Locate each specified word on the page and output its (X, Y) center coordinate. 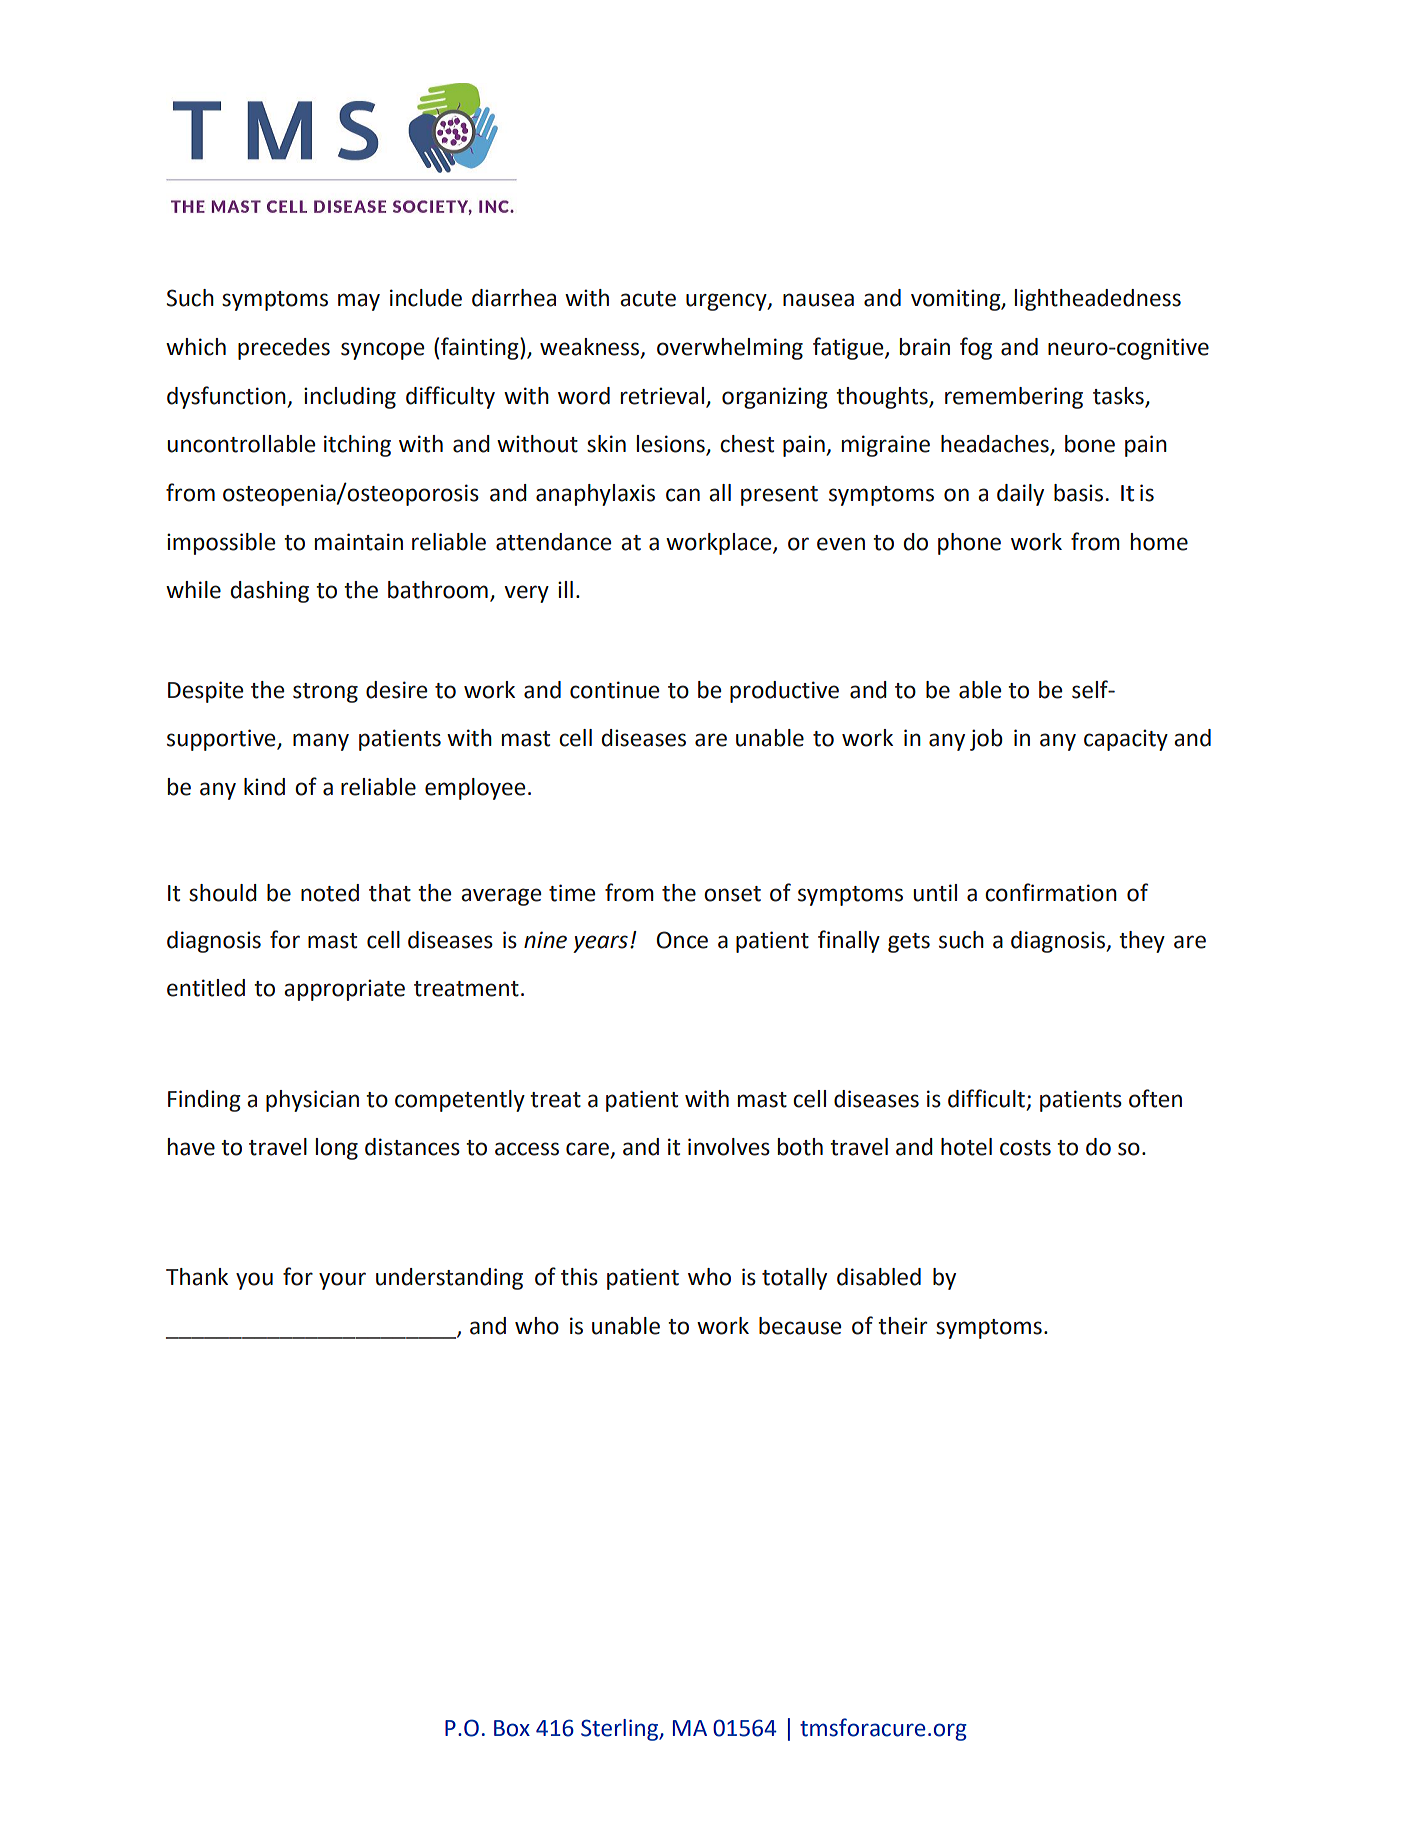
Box (512, 1728)
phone (969, 544)
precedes (284, 349)
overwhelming (730, 349)
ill (565, 589)
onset (732, 894)
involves (729, 1147)
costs (1025, 1148)
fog (976, 348)
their (902, 1326)
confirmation (1051, 892)
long (337, 1149)
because (800, 1326)
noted (330, 893)
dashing (269, 592)
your (342, 1281)
